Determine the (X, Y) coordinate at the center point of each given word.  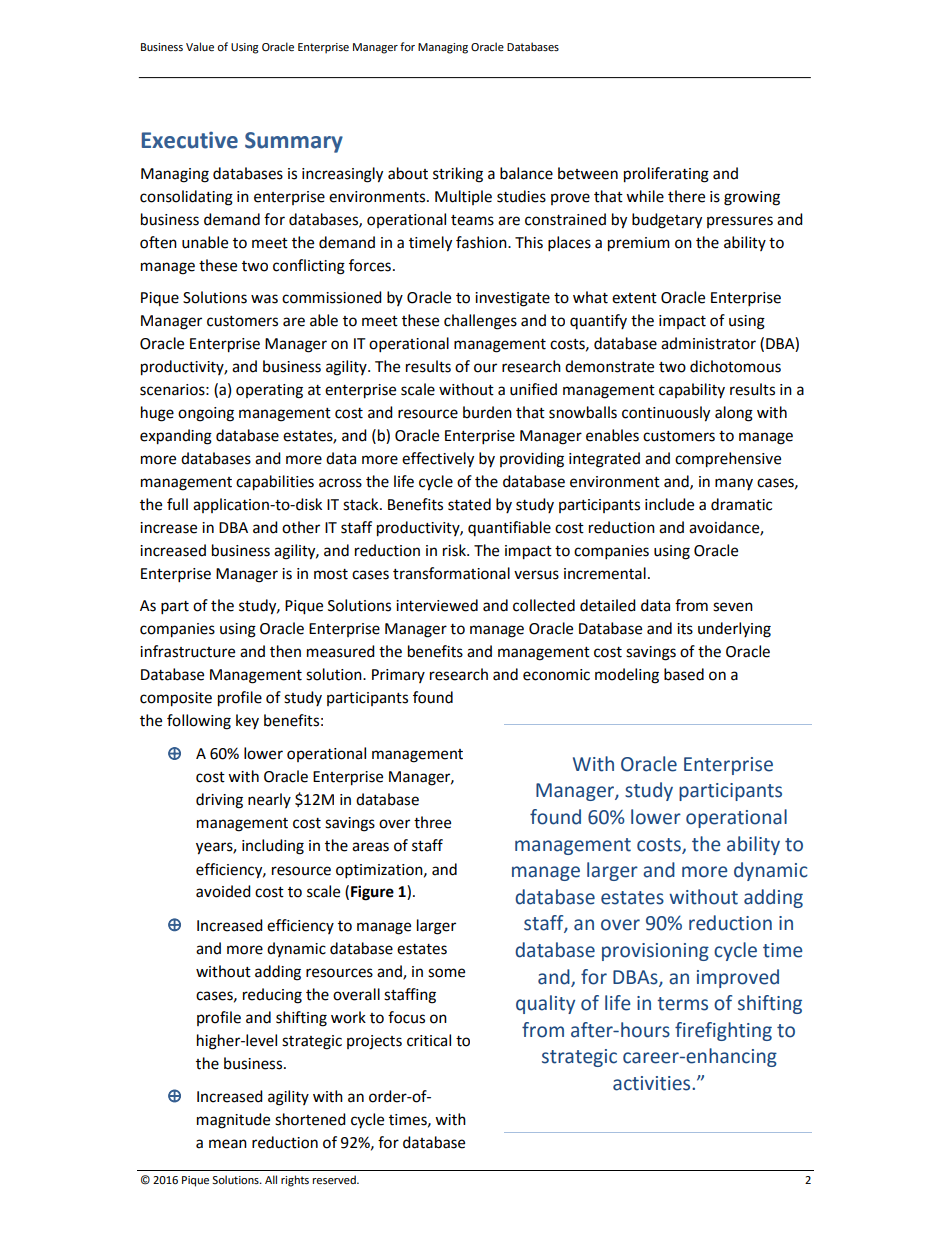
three (432, 822)
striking (458, 175)
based (684, 674)
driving (219, 801)
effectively (438, 460)
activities (653, 1083)
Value (200, 47)
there (686, 196)
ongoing (206, 414)
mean (228, 1144)
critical (429, 1040)
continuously (666, 414)
